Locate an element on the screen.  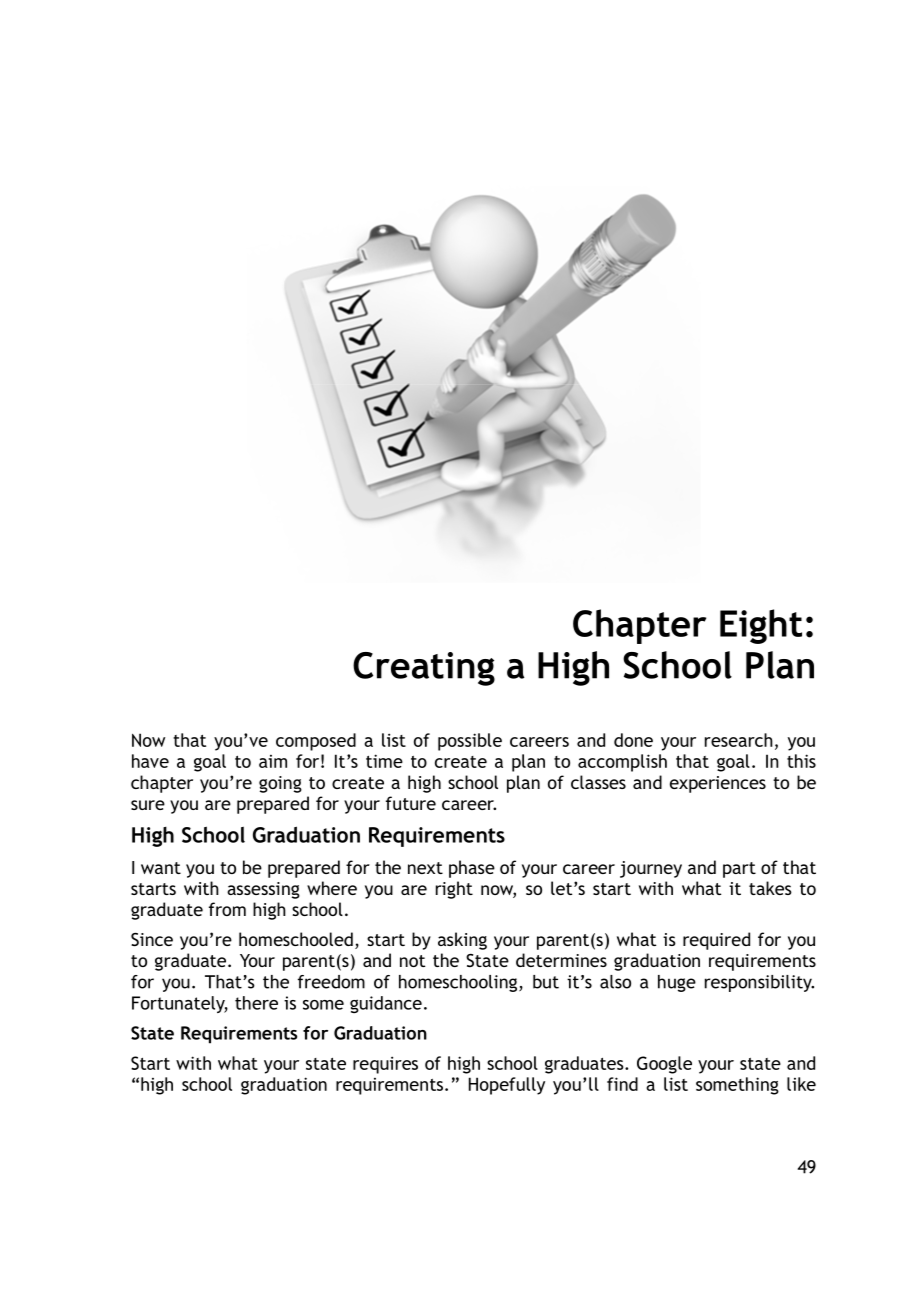
Eight is located at coordinates (761, 626).
